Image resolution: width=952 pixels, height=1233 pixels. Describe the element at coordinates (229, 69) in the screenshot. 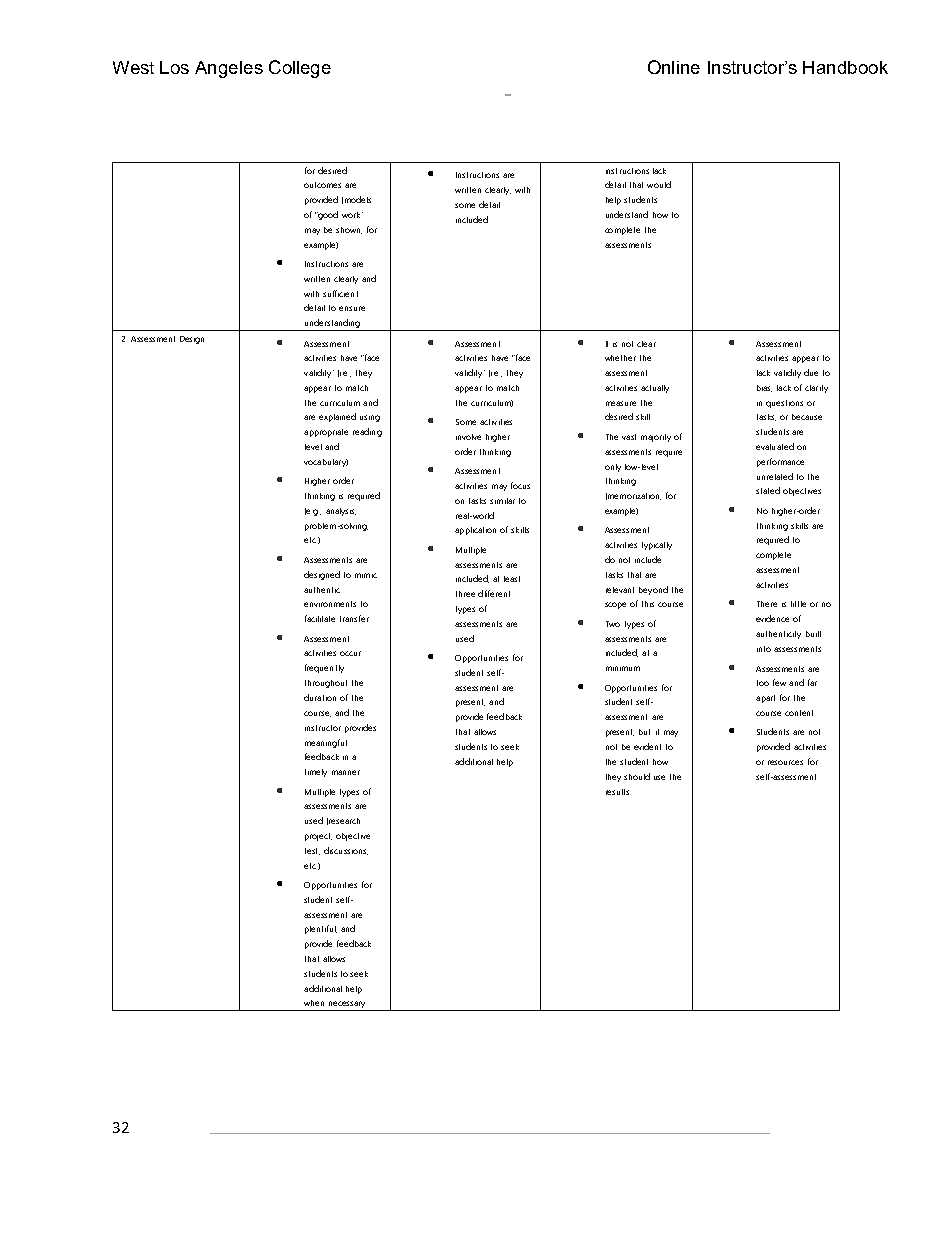

I see `Angeles` at that location.
